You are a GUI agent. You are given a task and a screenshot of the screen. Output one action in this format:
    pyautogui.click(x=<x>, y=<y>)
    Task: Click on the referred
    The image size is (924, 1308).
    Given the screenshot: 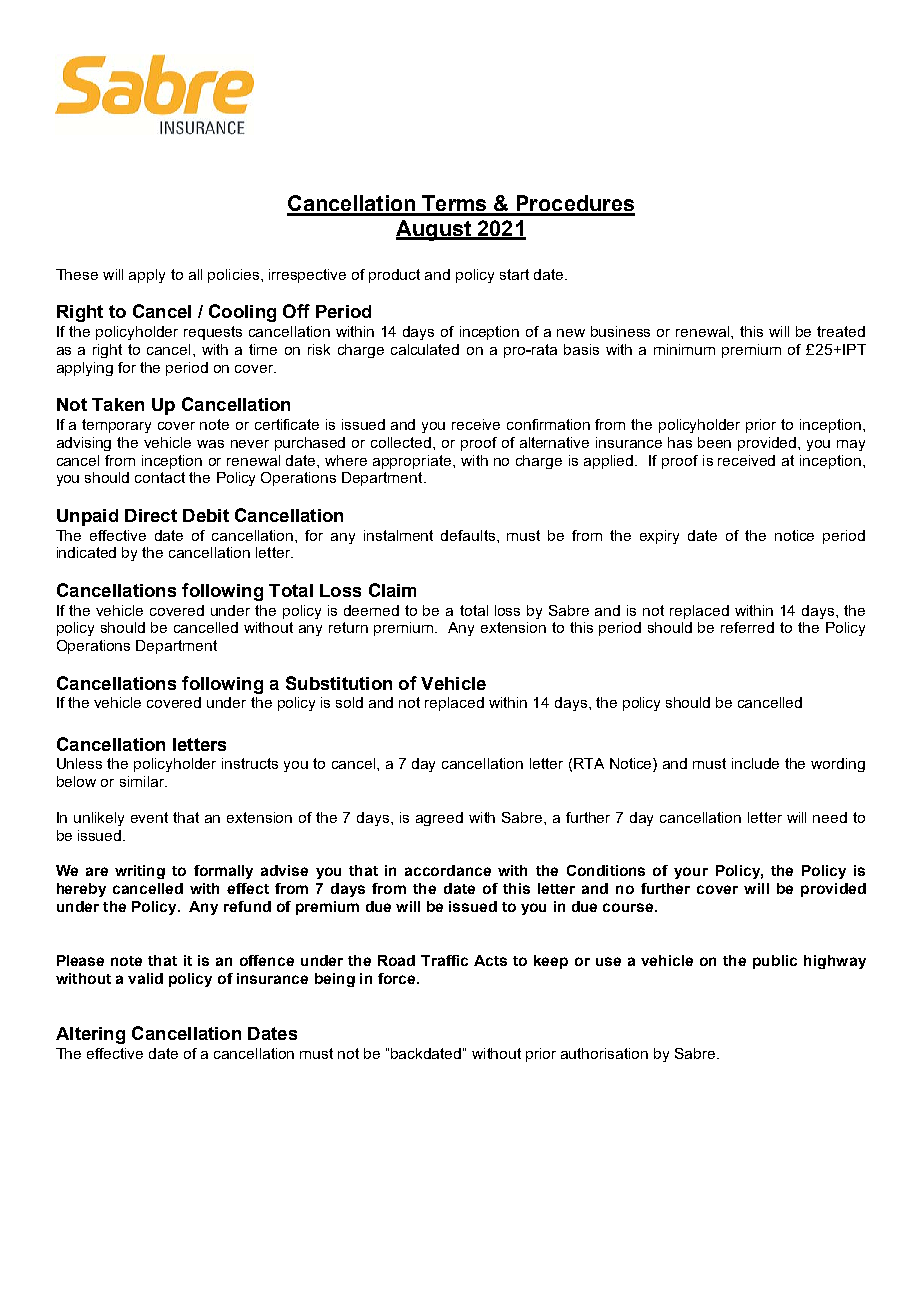 What is the action you would take?
    pyautogui.click(x=747, y=627)
